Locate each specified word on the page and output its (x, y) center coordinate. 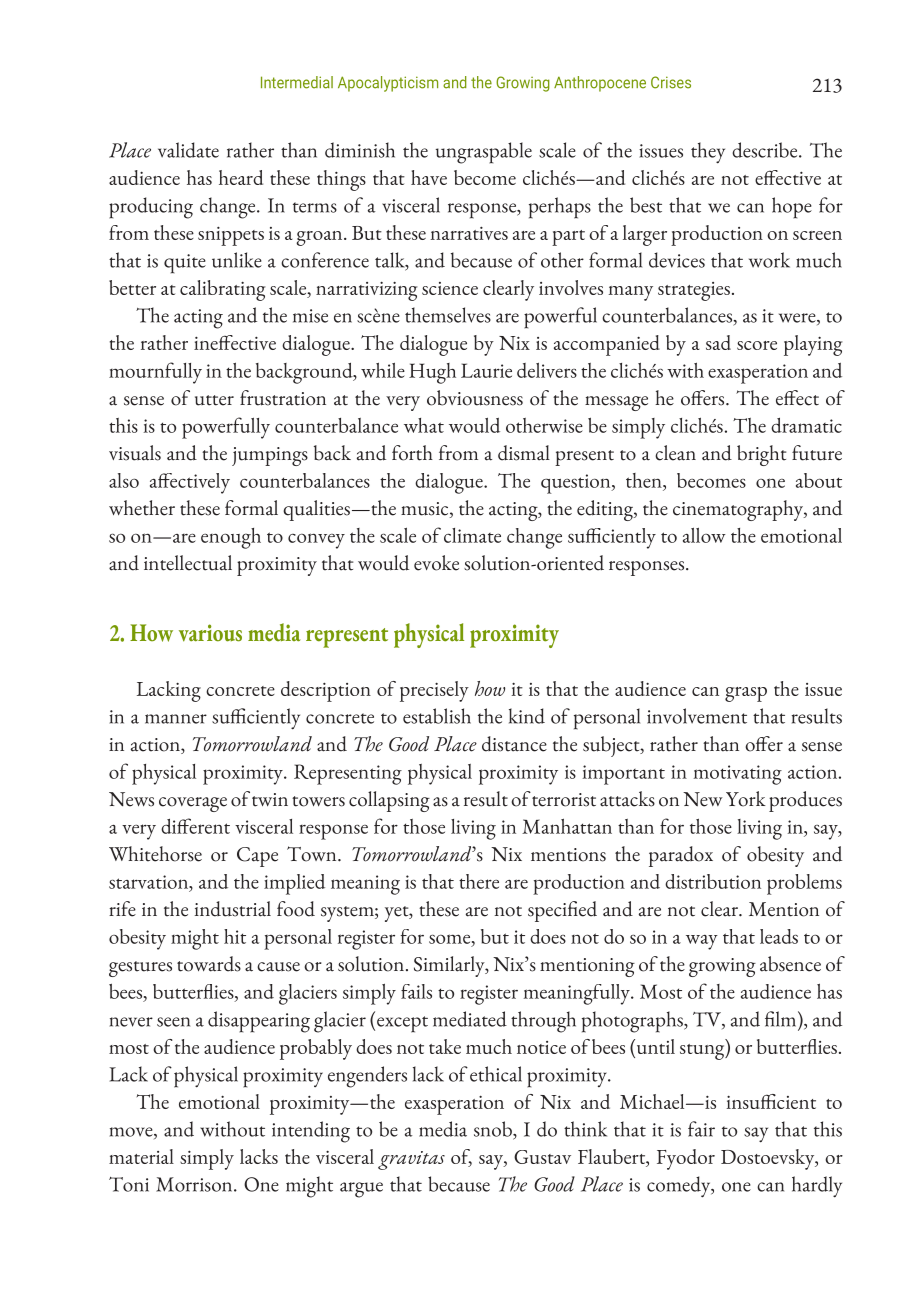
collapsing (389, 801)
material (141, 1156)
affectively (190, 483)
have (429, 177)
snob (494, 1130)
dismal (524, 453)
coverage (193, 804)
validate (188, 150)
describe (766, 150)
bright (761, 455)
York (746, 799)
